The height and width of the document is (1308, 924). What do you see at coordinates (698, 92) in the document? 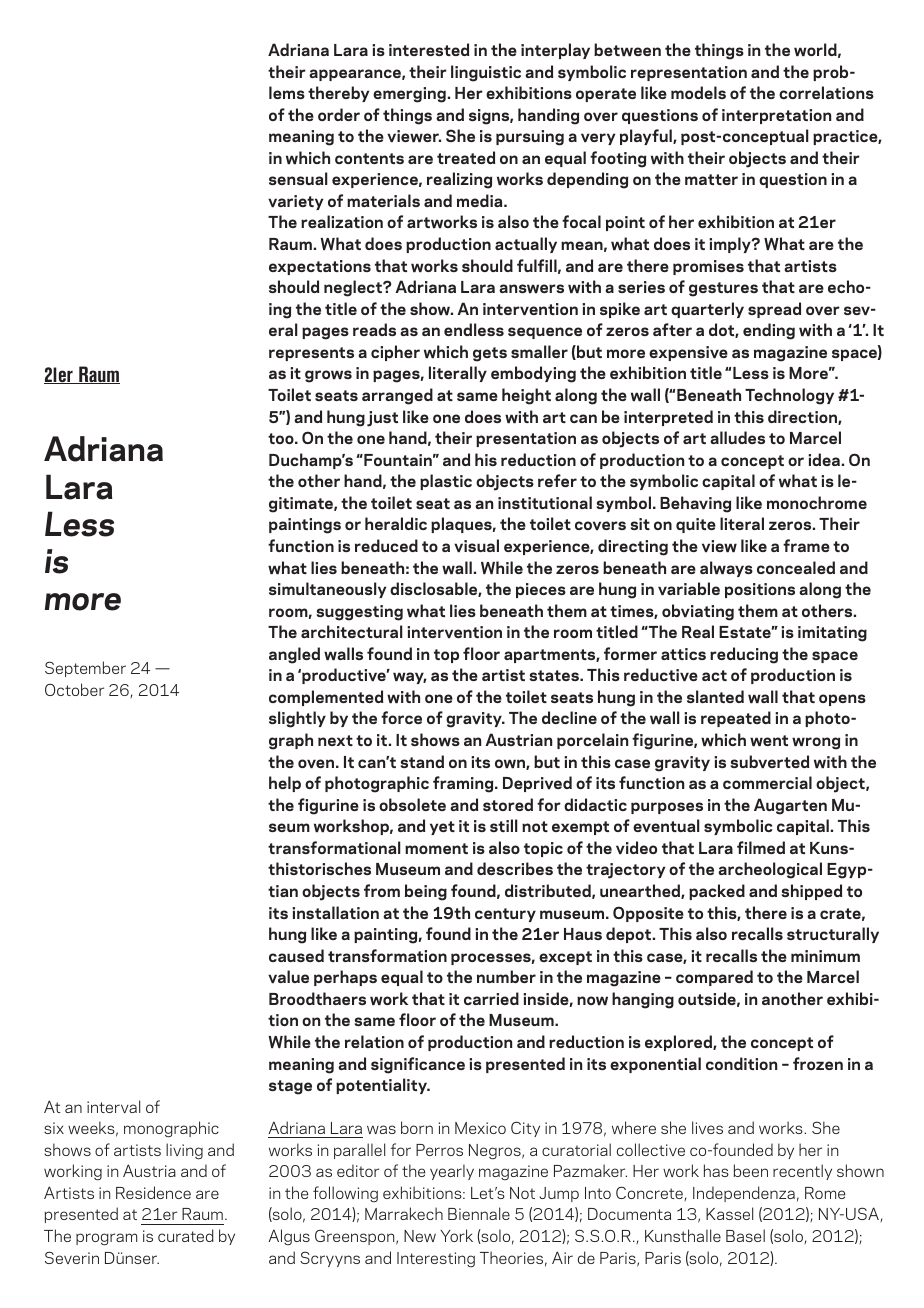
I see `models` at bounding box center [698, 92].
